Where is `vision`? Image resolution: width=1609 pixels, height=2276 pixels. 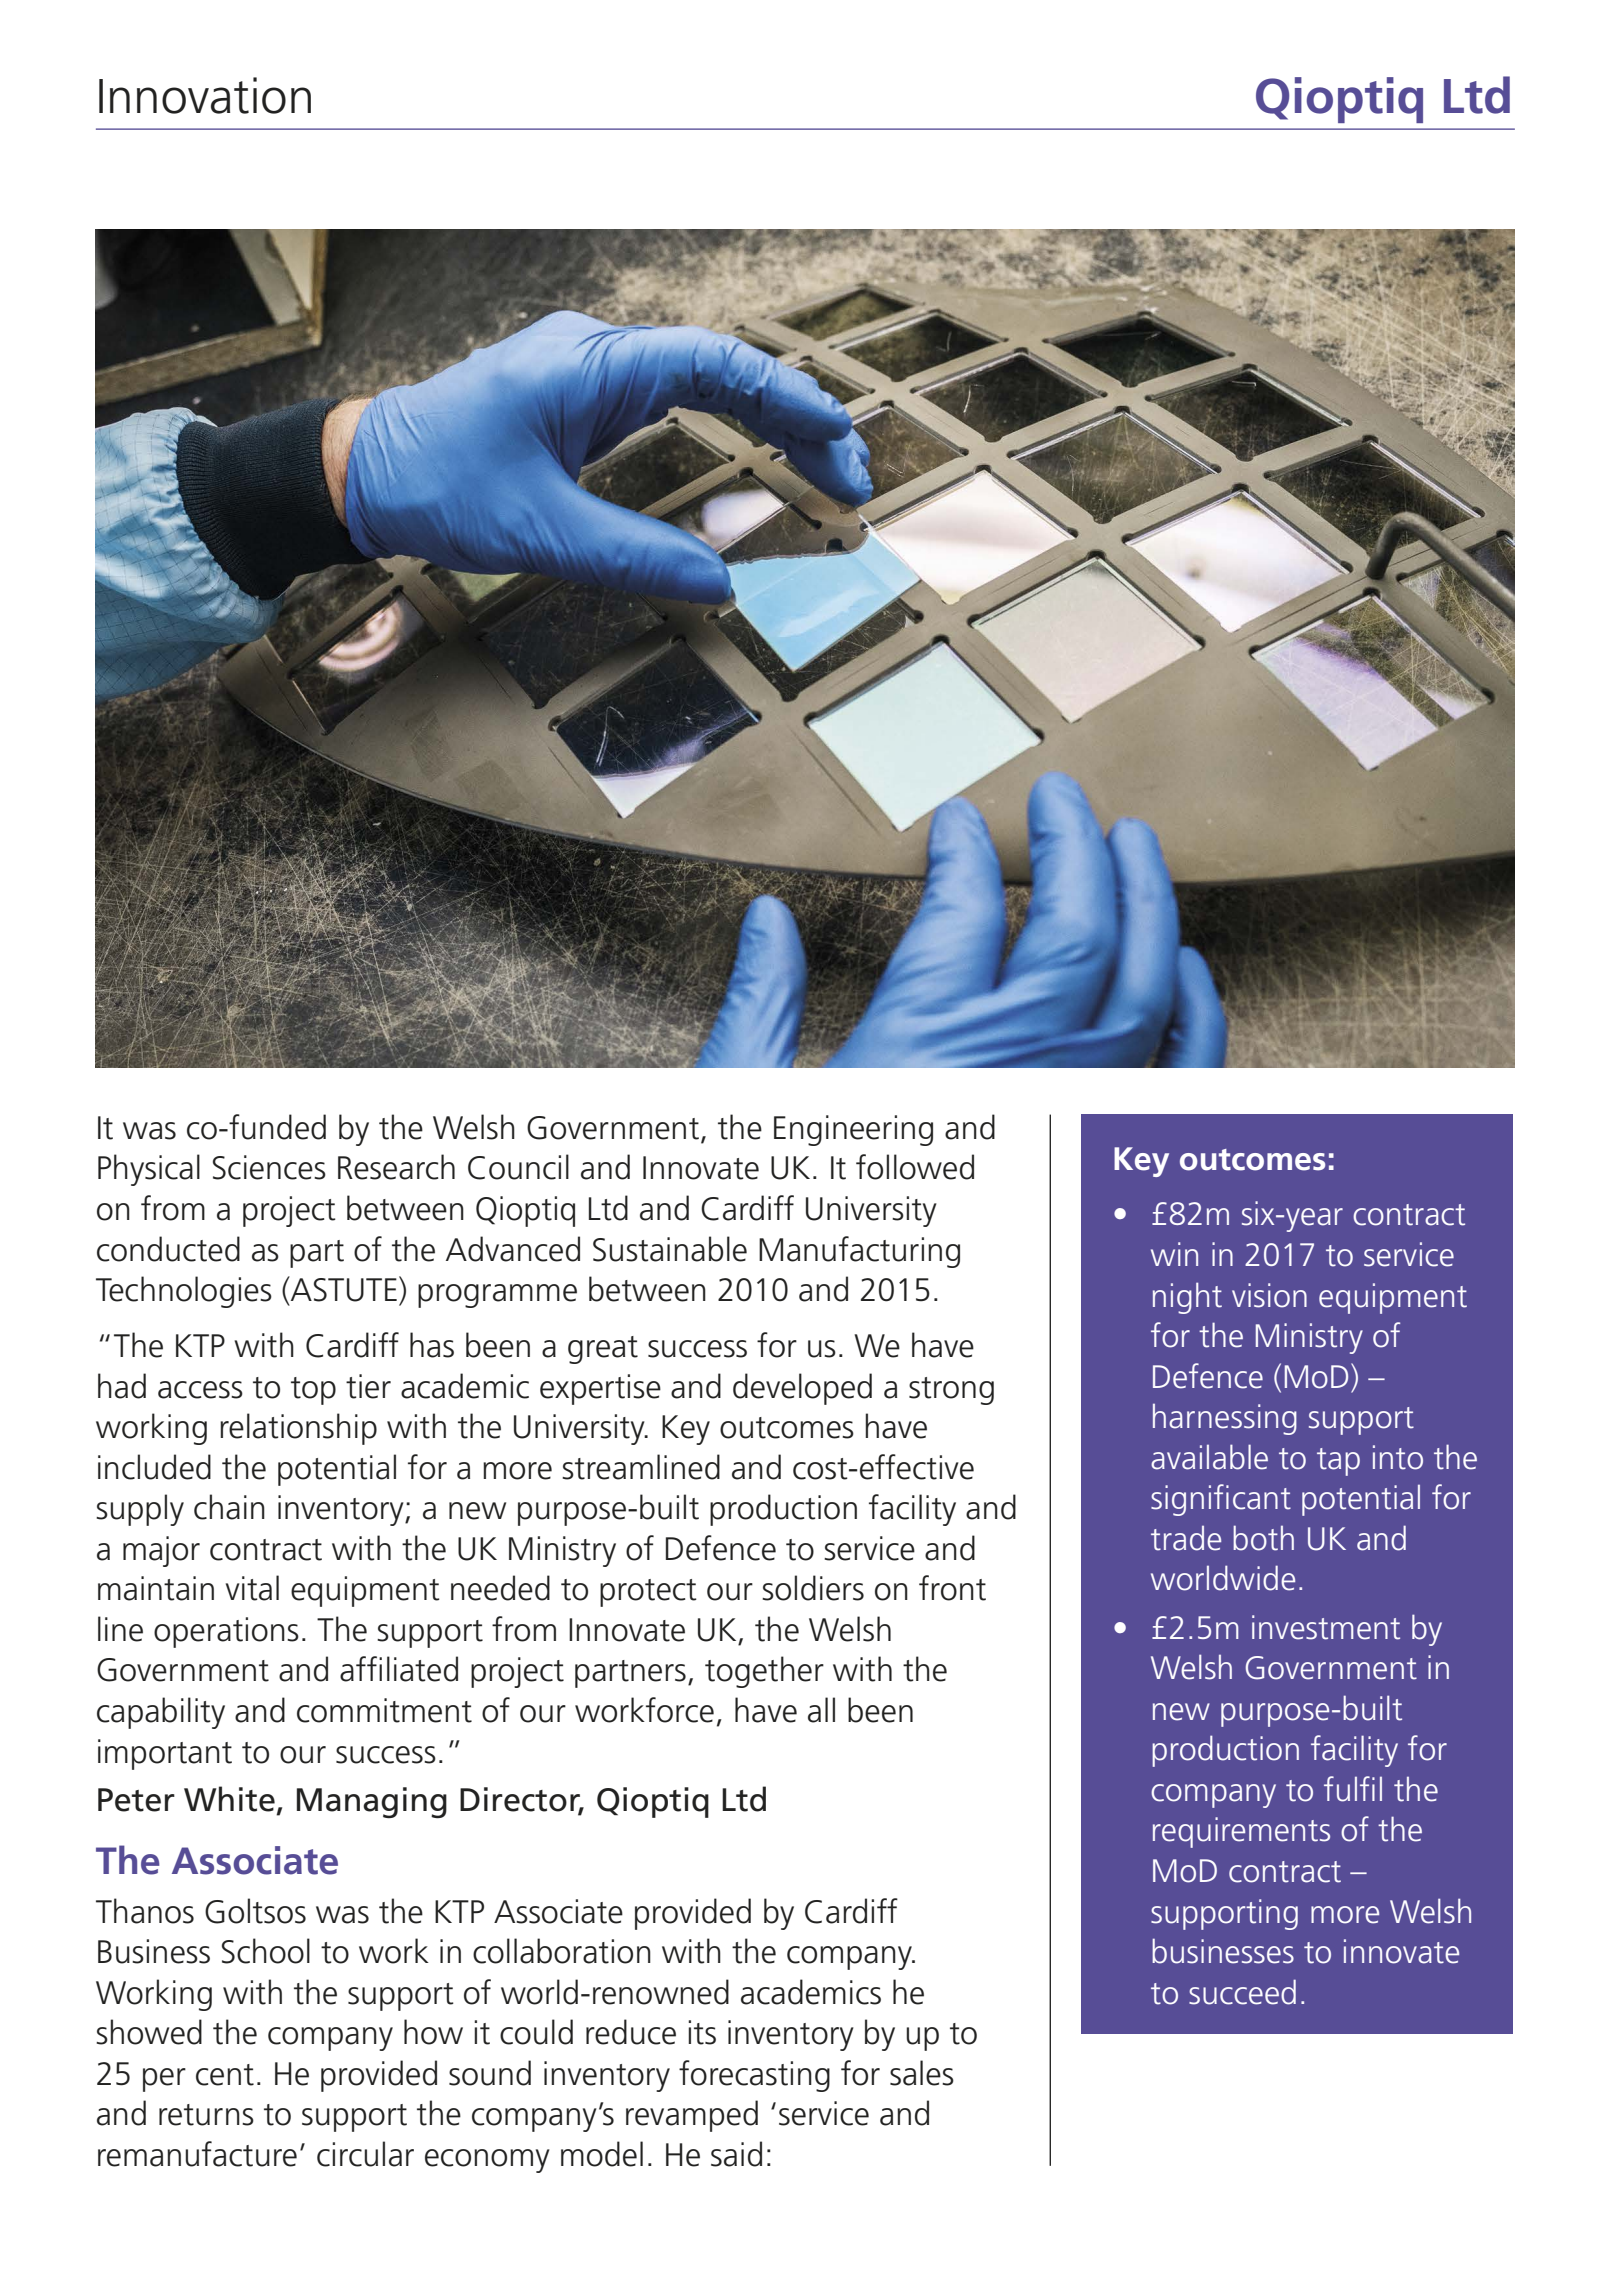
vision is located at coordinates (1269, 1295).
